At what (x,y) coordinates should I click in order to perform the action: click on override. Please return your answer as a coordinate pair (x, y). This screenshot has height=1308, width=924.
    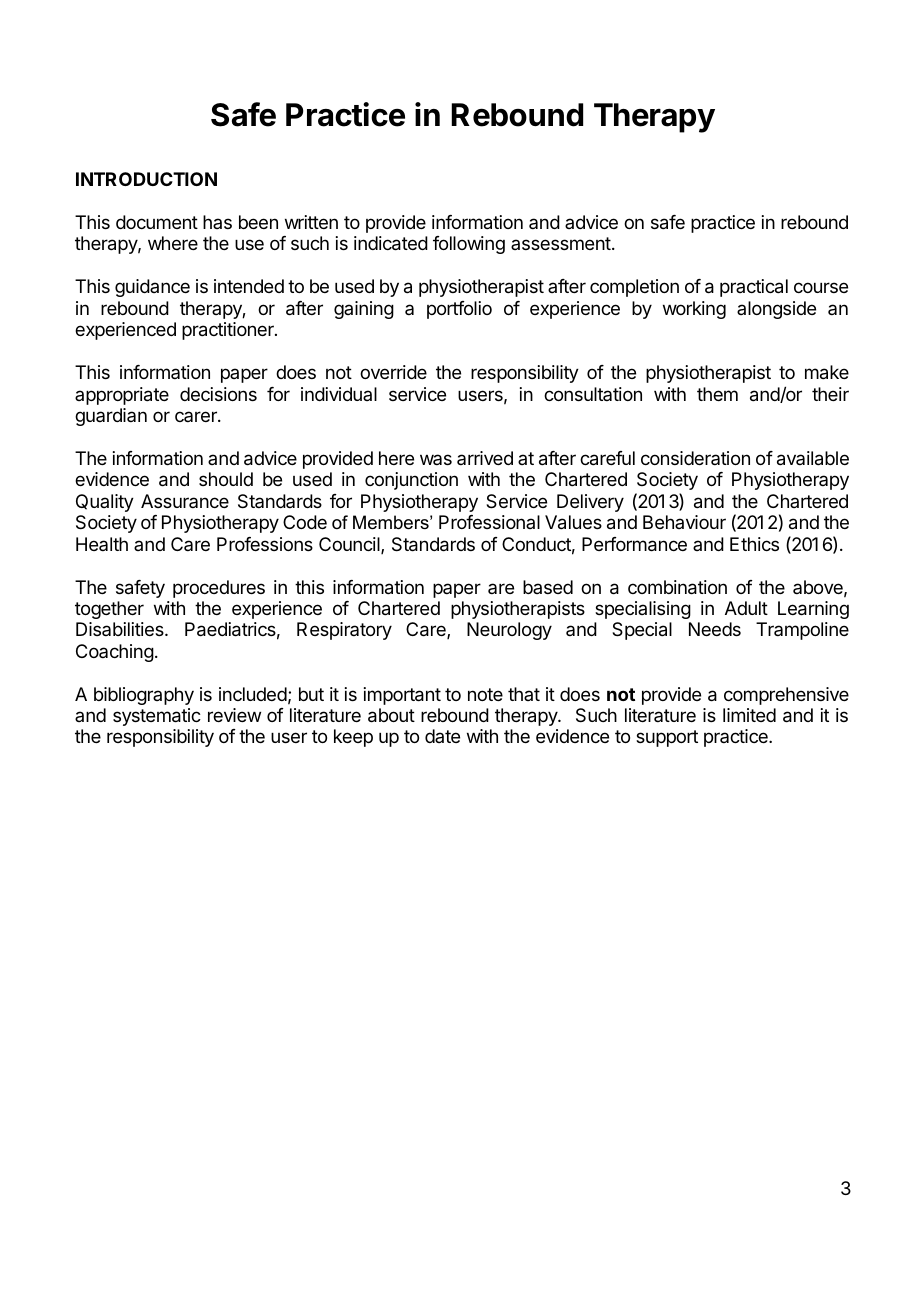
    Looking at the image, I should click on (393, 372).
